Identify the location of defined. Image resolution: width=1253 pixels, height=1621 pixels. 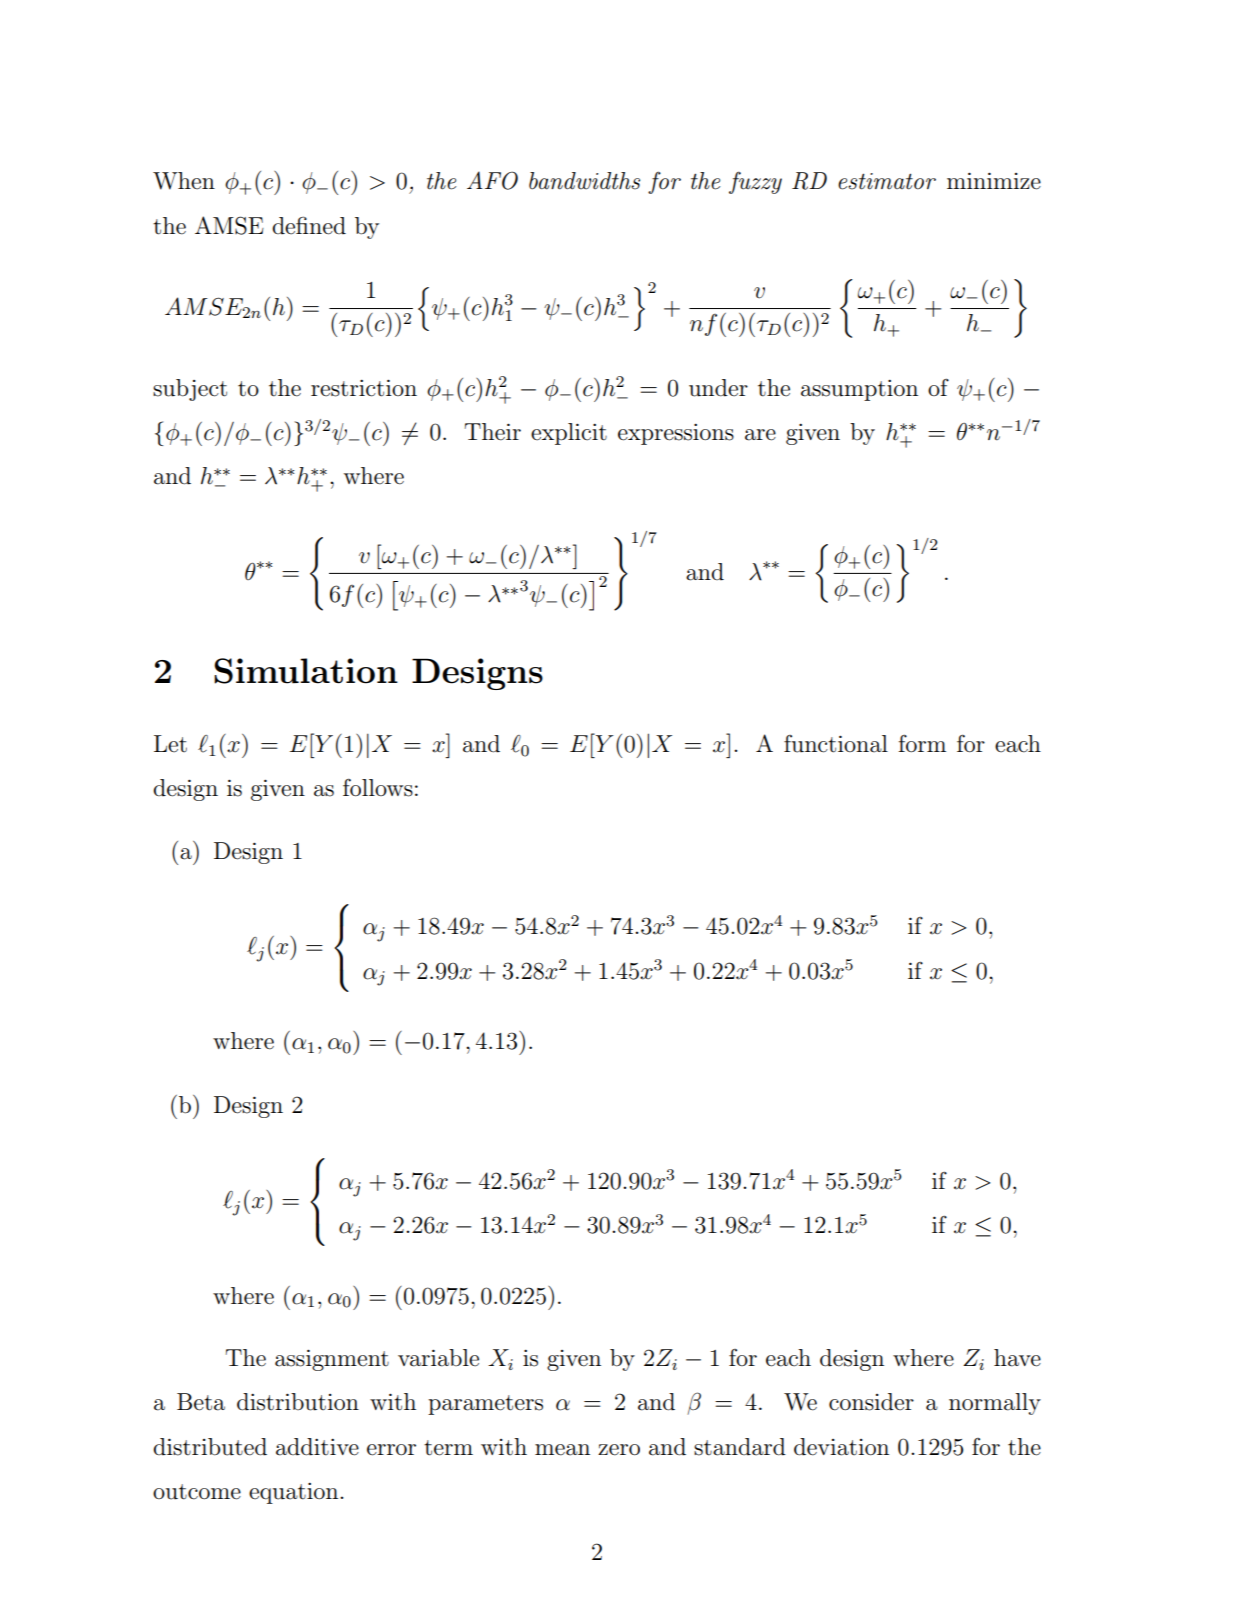
(309, 225).
